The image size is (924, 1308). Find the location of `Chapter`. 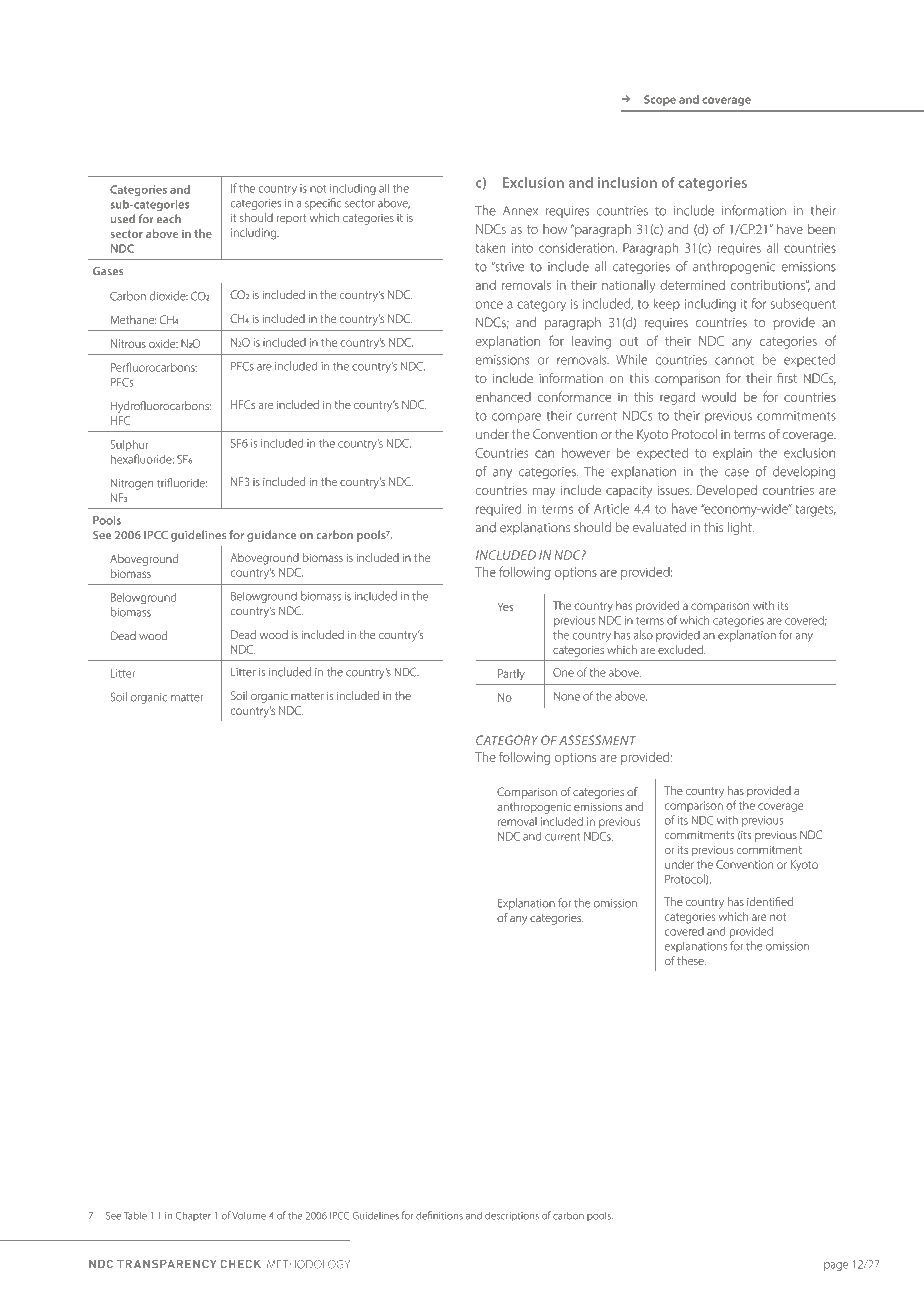

Chapter is located at coordinates (193, 1216).
